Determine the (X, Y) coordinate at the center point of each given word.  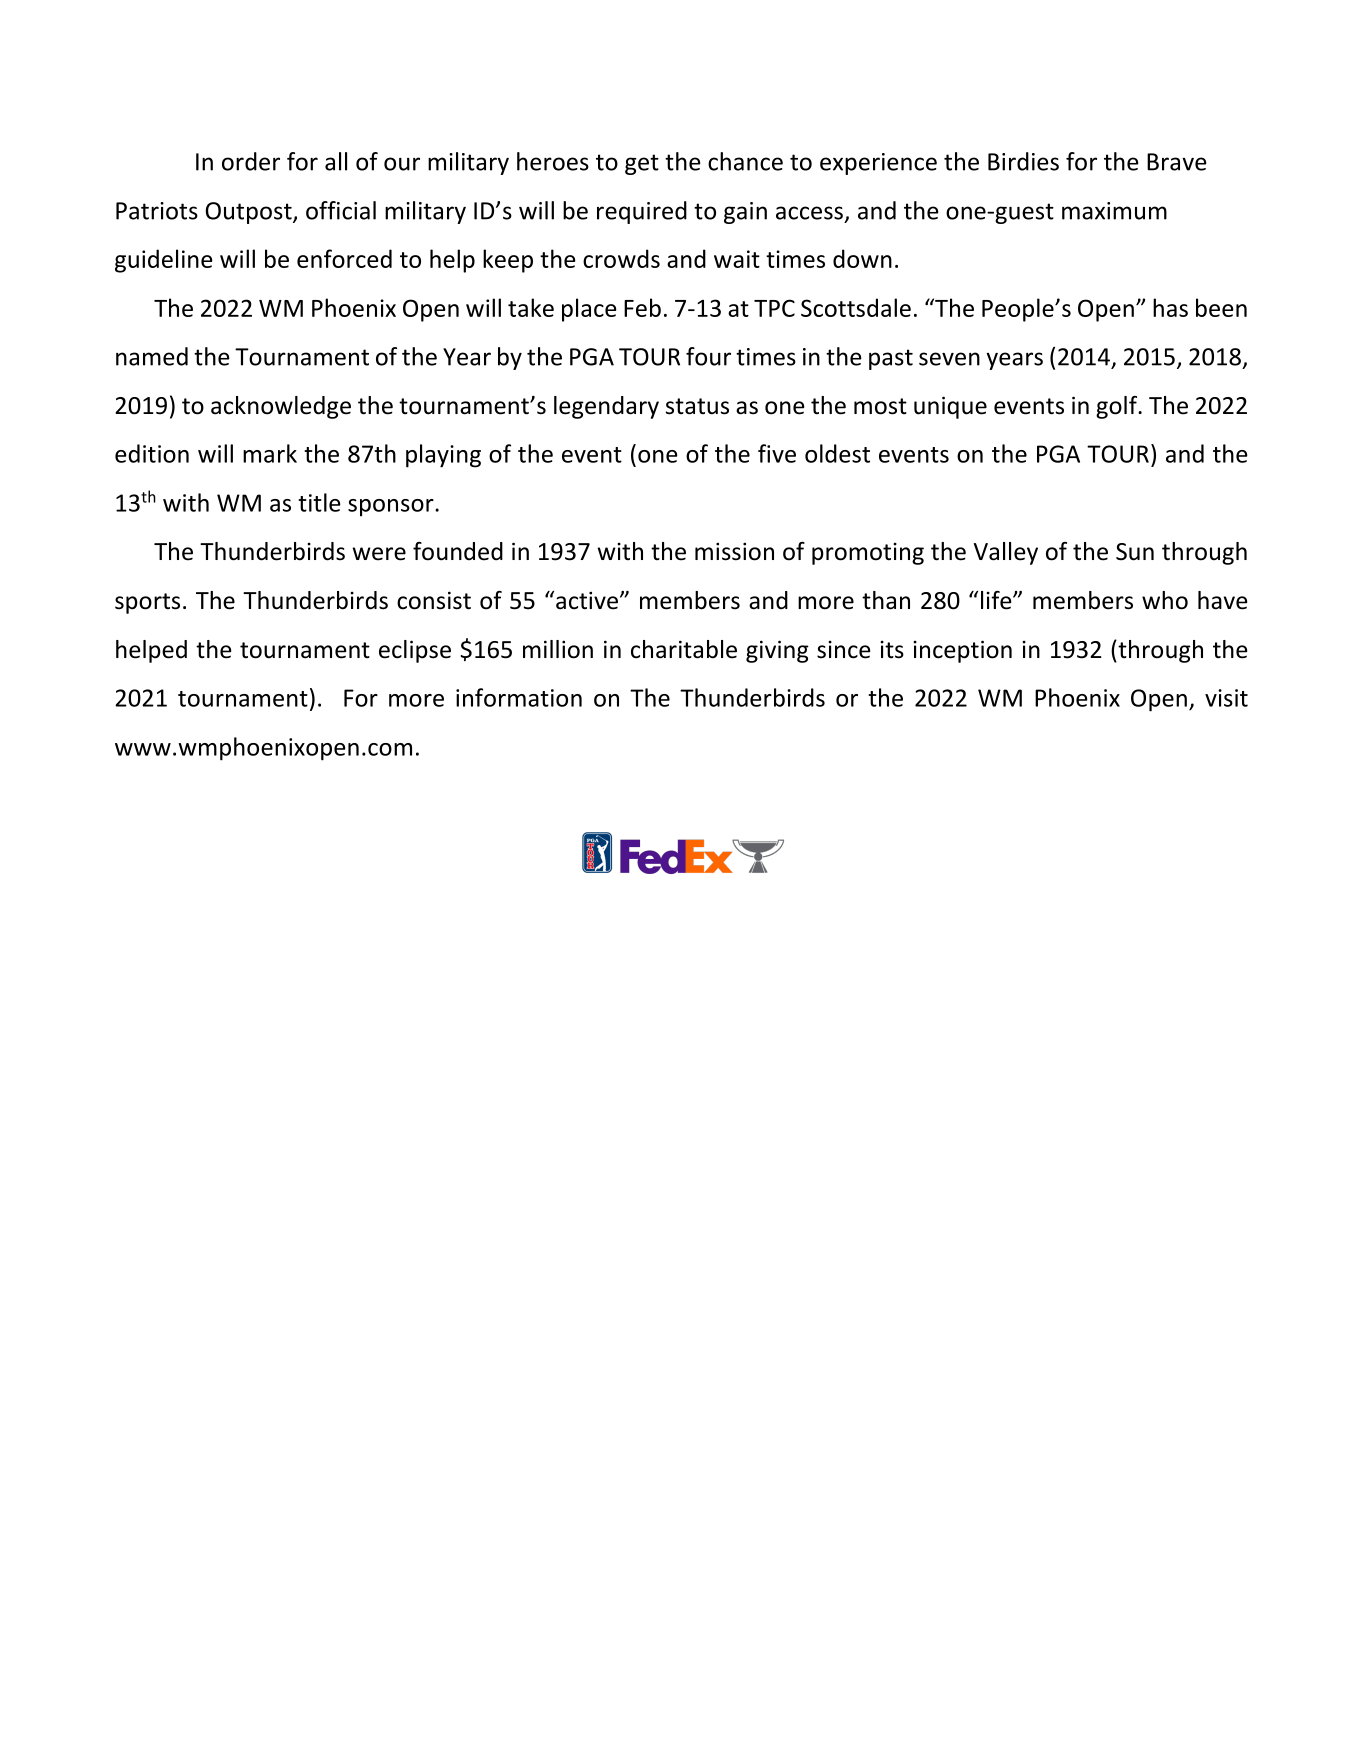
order (251, 161)
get (642, 164)
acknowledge (281, 407)
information (519, 697)
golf (1118, 407)
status (697, 406)
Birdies (1023, 161)
